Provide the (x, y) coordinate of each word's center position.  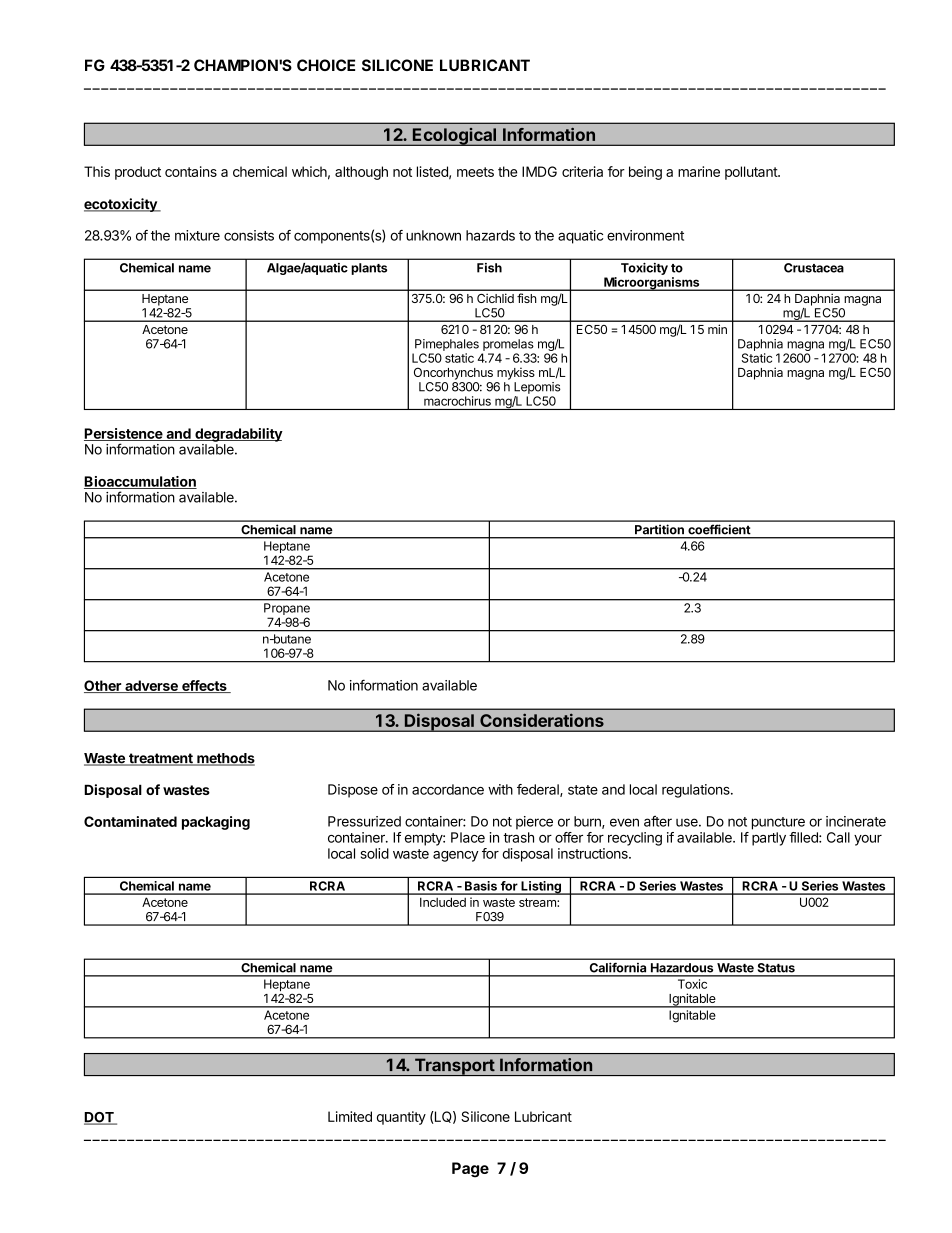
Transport (454, 1067)
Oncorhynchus (453, 373)
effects (204, 686)
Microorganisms (652, 284)
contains (191, 171)
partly (769, 839)
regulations (697, 791)
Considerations (542, 720)
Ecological (454, 136)
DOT (100, 1118)
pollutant (752, 173)
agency (456, 856)
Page (470, 1170)
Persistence (124, 434)
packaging (216, 823)
